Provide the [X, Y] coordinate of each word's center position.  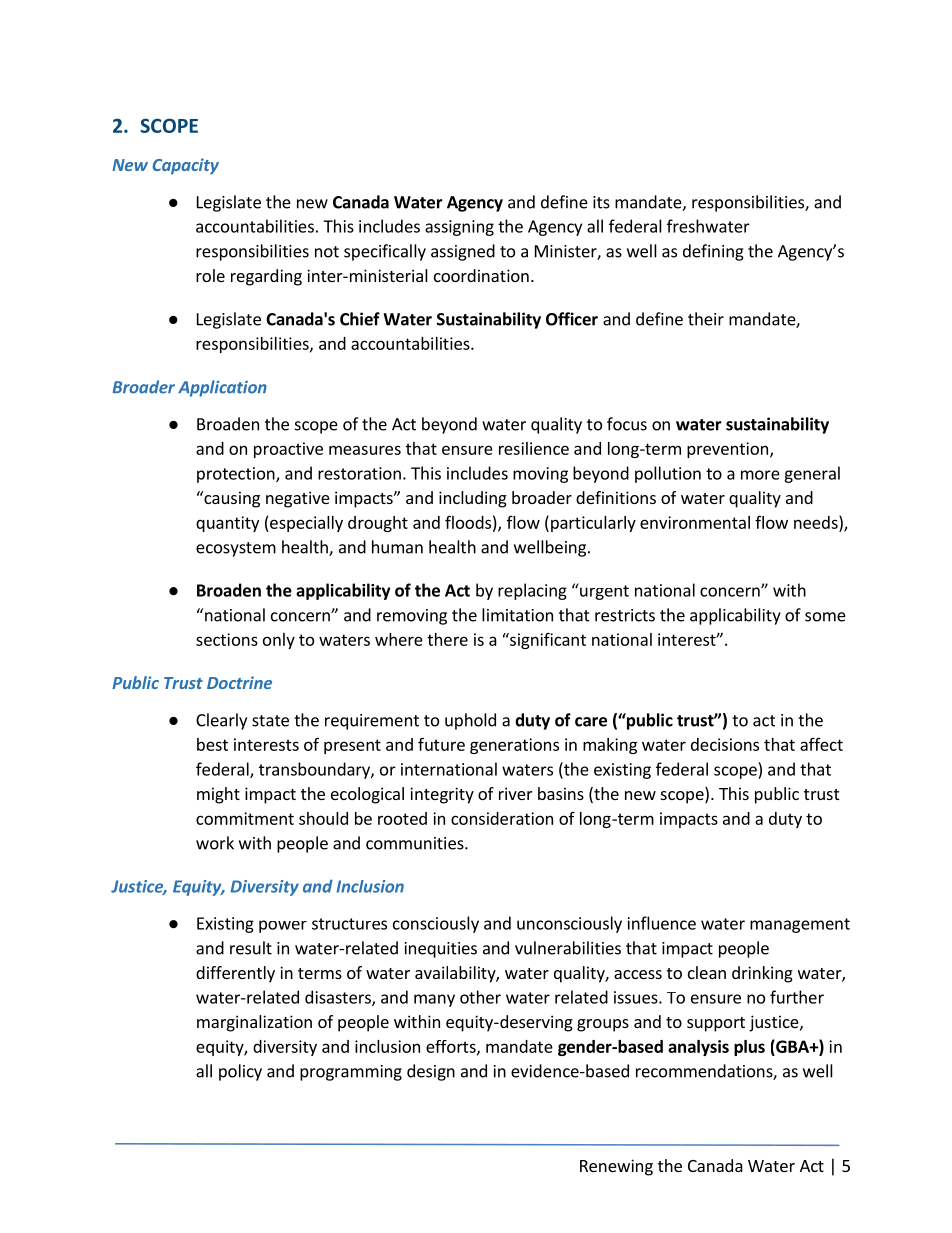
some [825, 617]
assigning [459, 228]
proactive [288, 450]
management [800, 925]
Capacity [186, 166]
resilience [534, 448]
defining [713, 252]
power [283, 926]
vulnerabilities [568, 948]
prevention [729, 450]
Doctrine [239, 682]
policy [240, 1072]
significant [547, 640]
